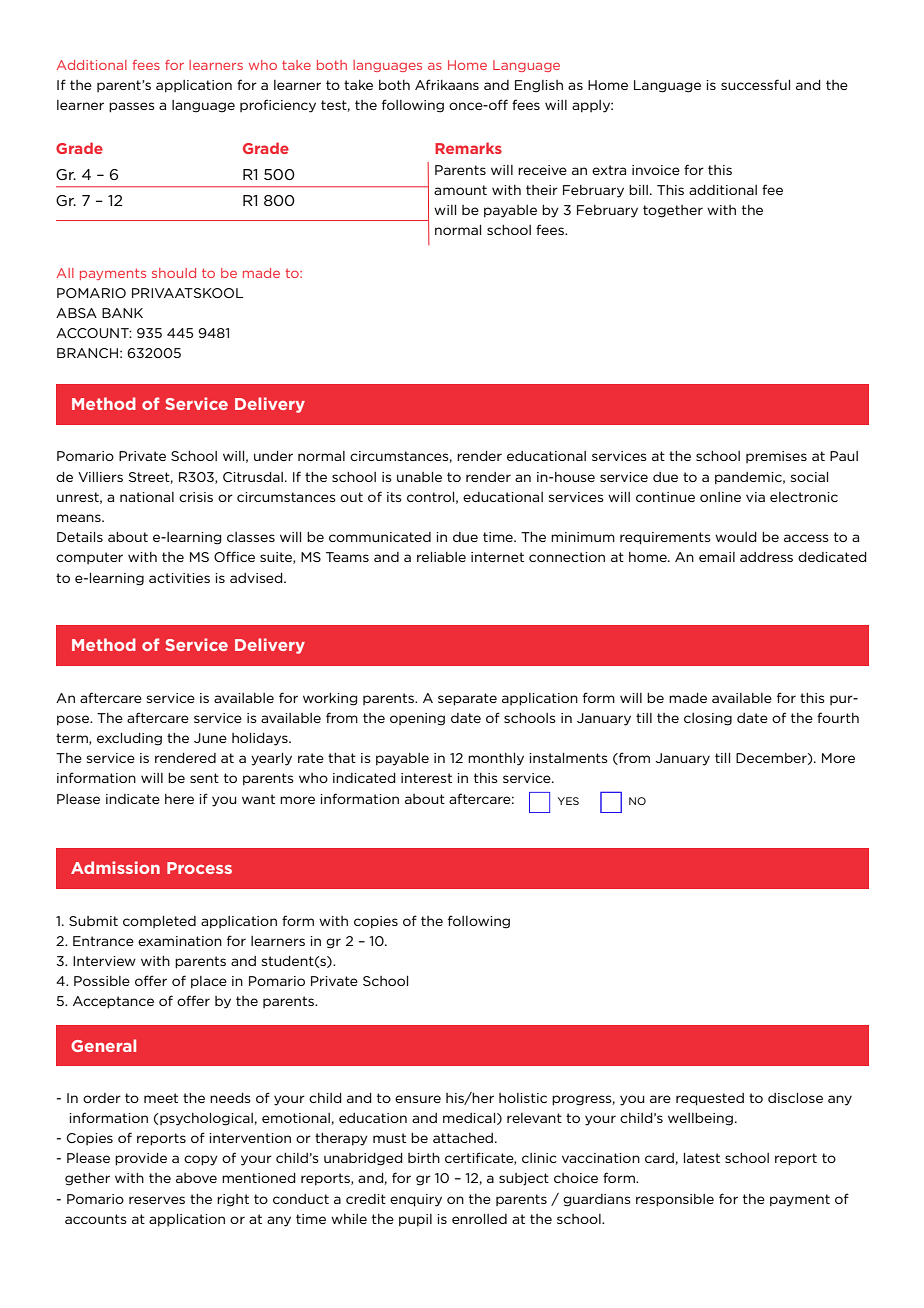  I want to click on Remarks, so click(468, 148).
